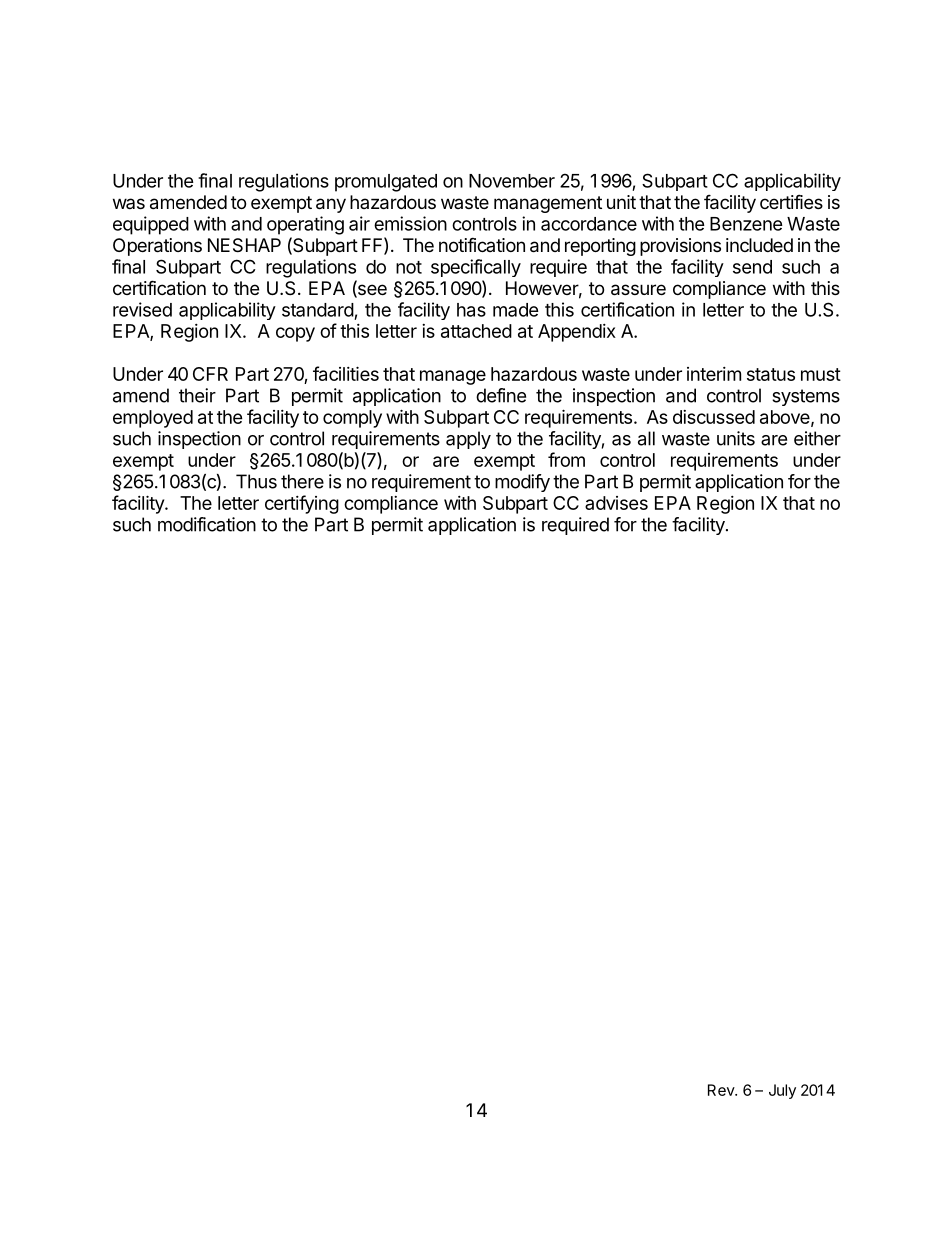  Describe the element at coordinates (566, 459) in the document. I see `from` at that location.
